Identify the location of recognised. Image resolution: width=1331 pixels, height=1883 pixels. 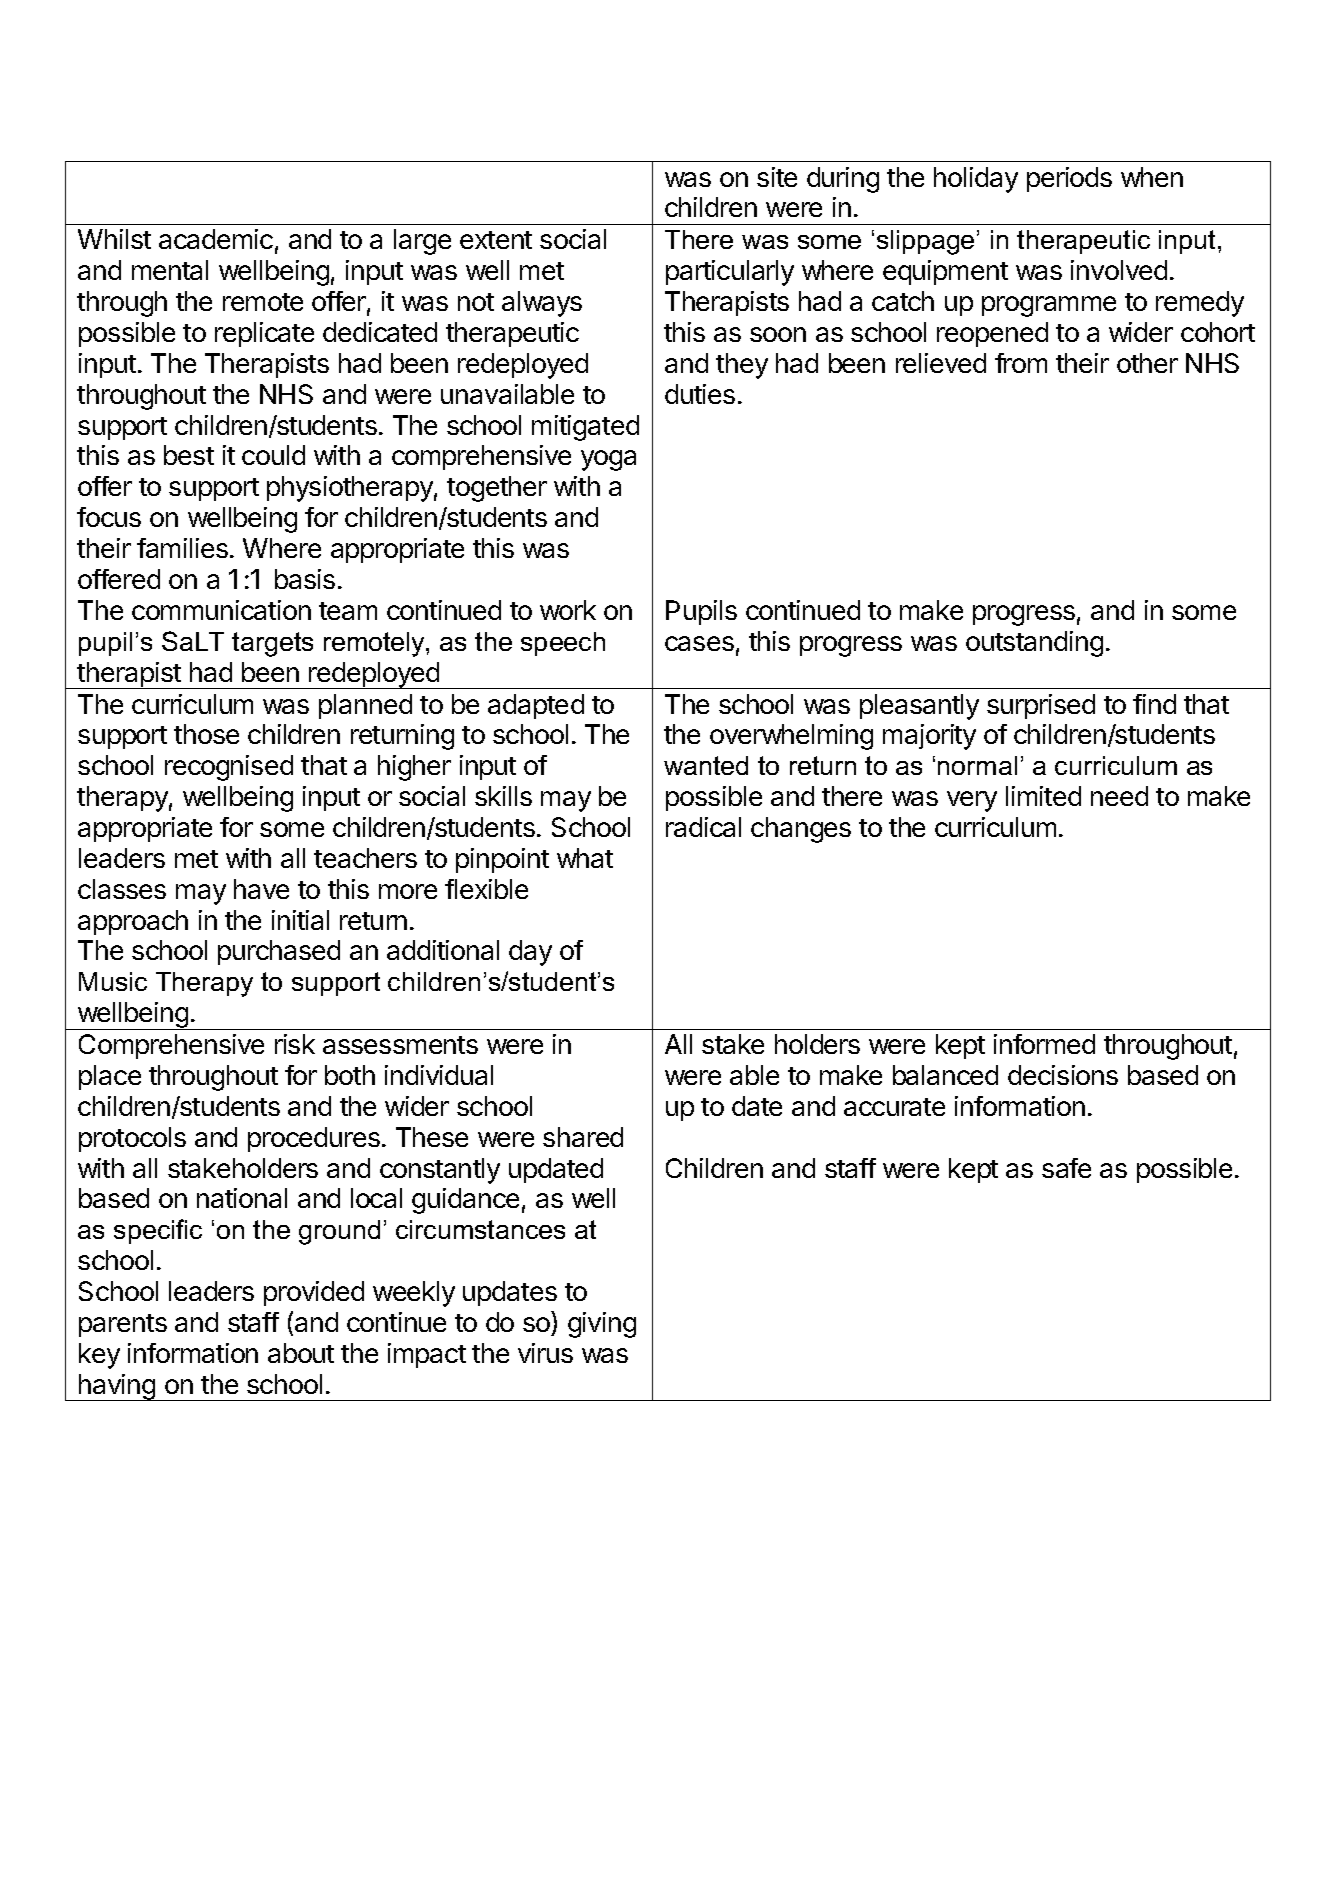
(229, 768).
